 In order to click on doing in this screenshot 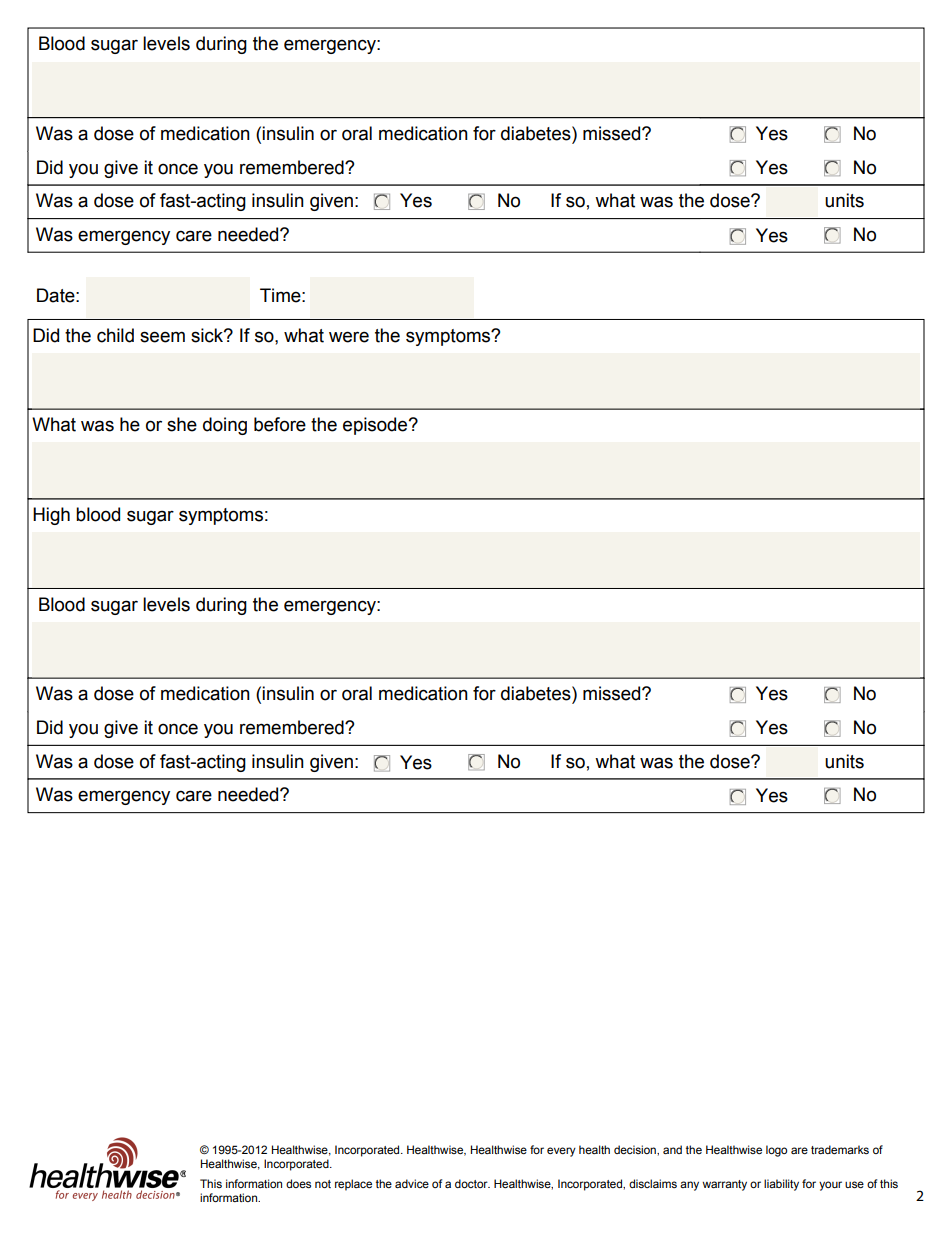, I will do `click(225, 426)`.
